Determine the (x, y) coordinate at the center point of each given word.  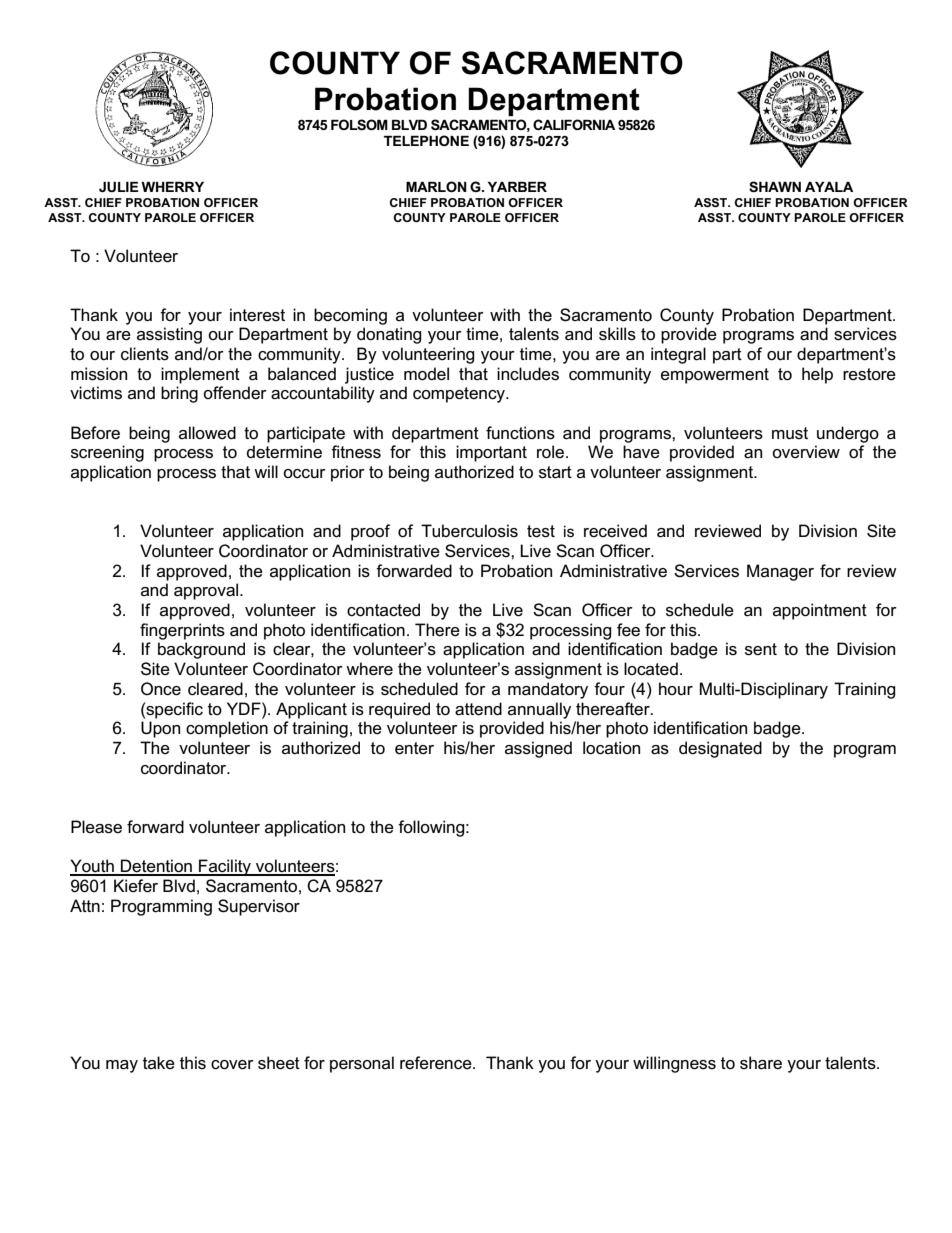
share (761, 1063)
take (159, 1063)
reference (437, 1063)
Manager (780, 572)
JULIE (119, 187)
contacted (383, 610)
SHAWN (775, 186)
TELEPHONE (426, 140)
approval (207, 591)
